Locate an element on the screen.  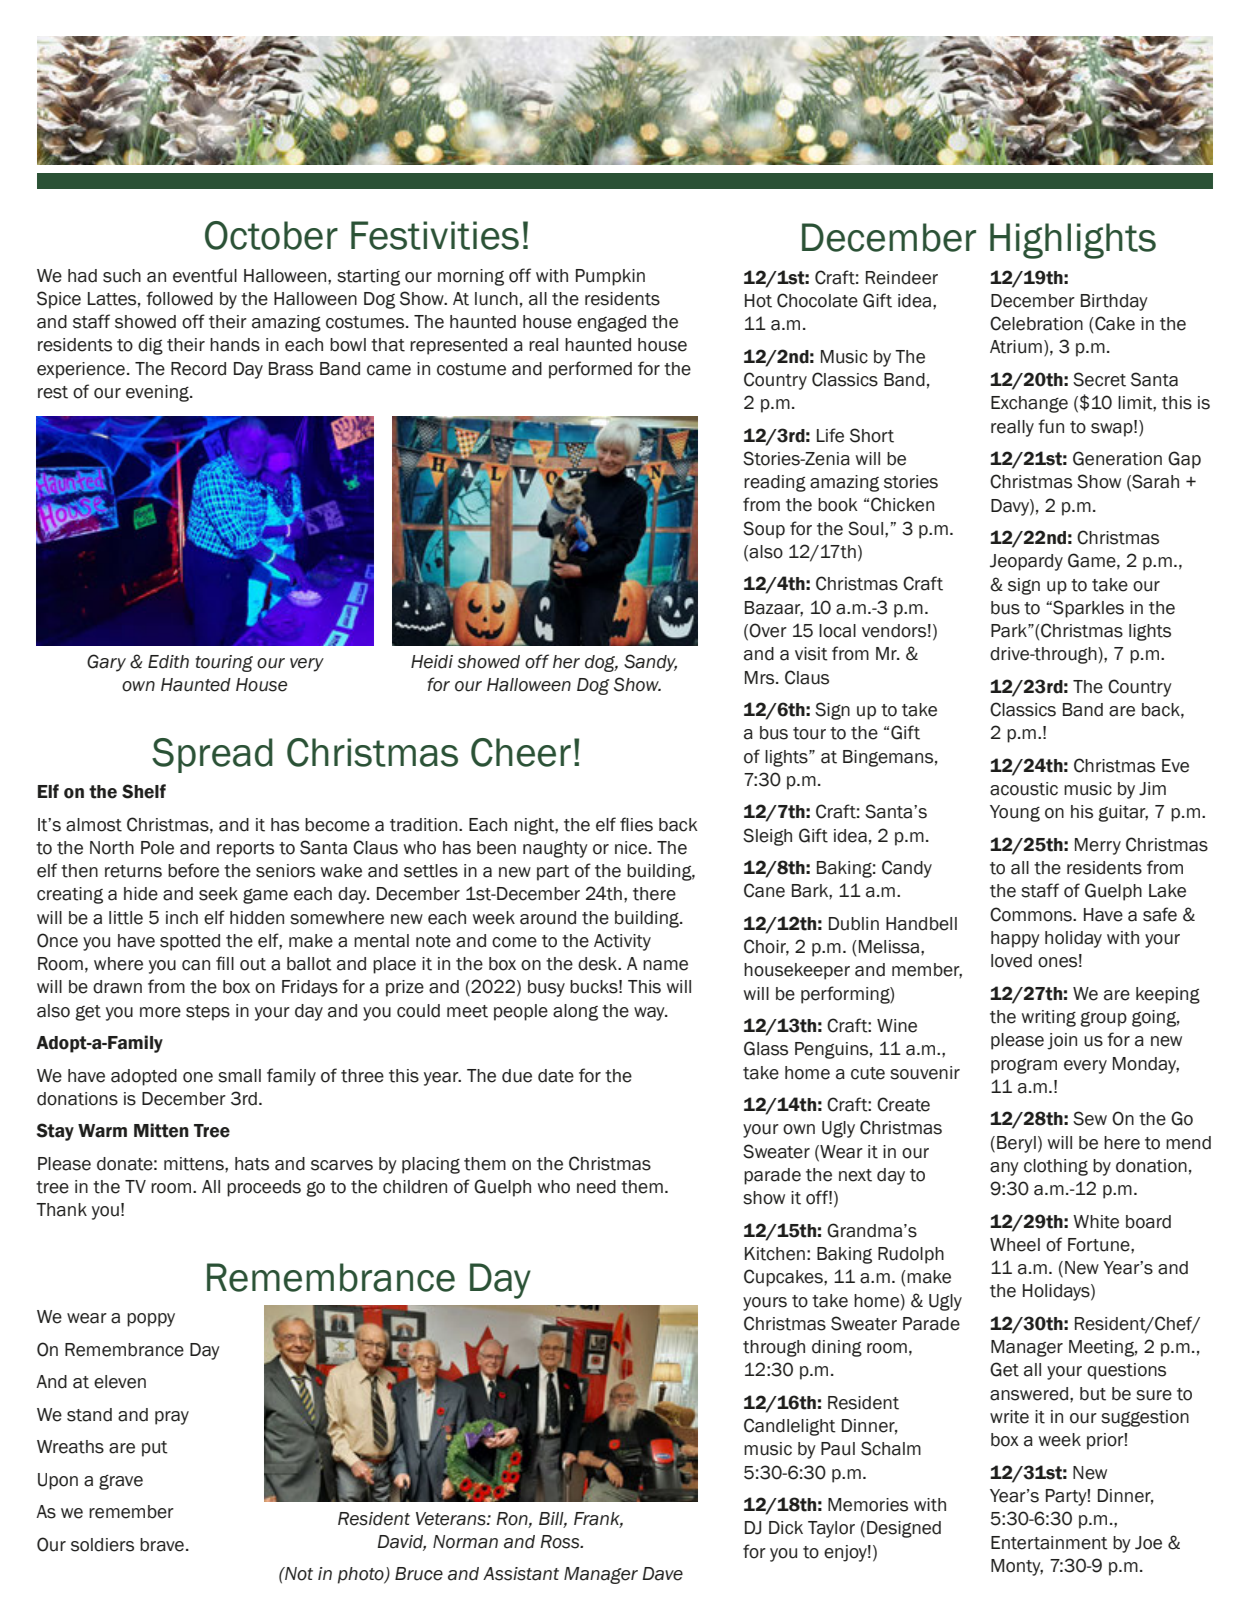
Commons is located at coordinates (1032, 914).
